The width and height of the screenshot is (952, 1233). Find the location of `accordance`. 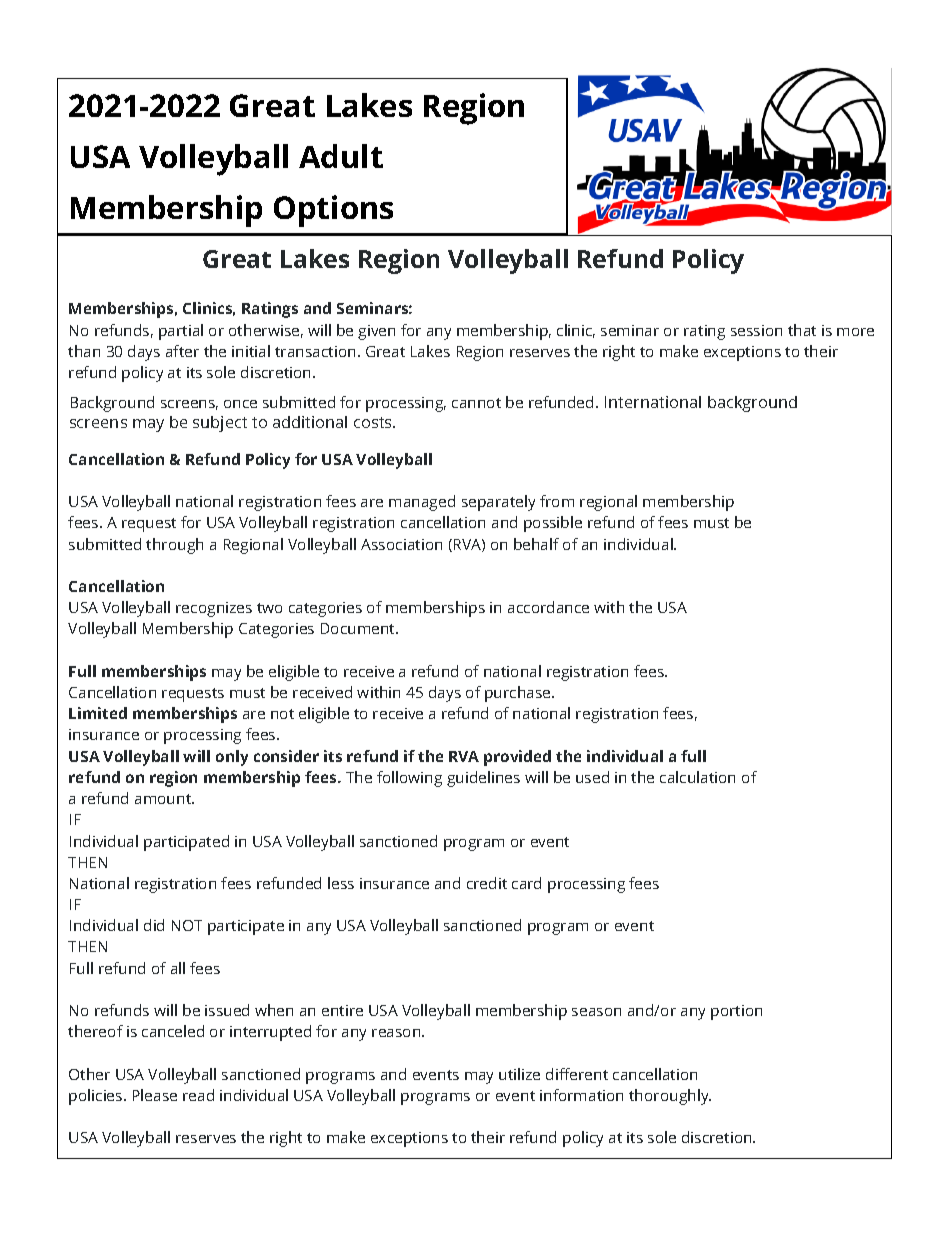

accordance is located at coordinates (548, 607).
